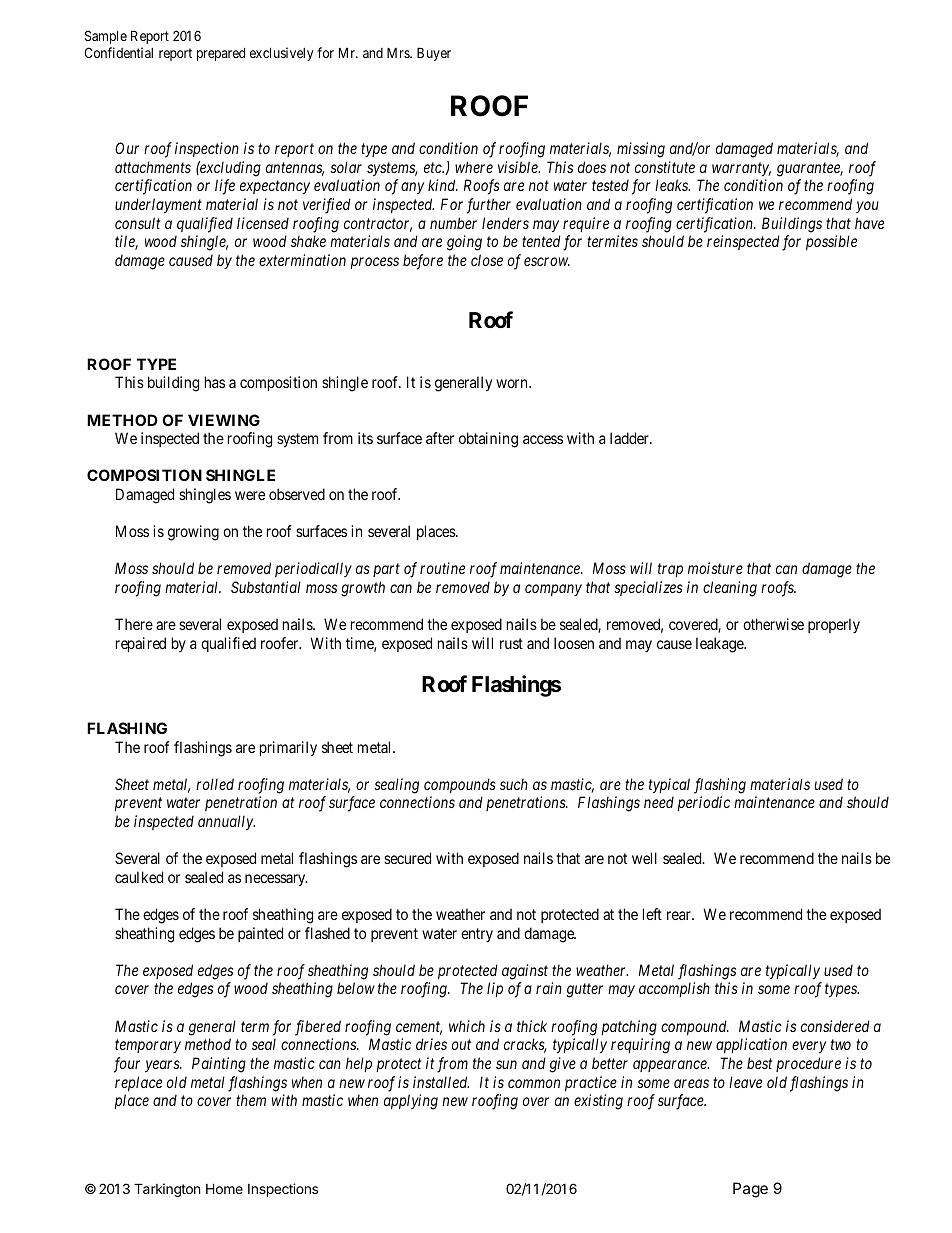  Describe the element at coordinates (215, 382) in the page. I see `has` at that location.
